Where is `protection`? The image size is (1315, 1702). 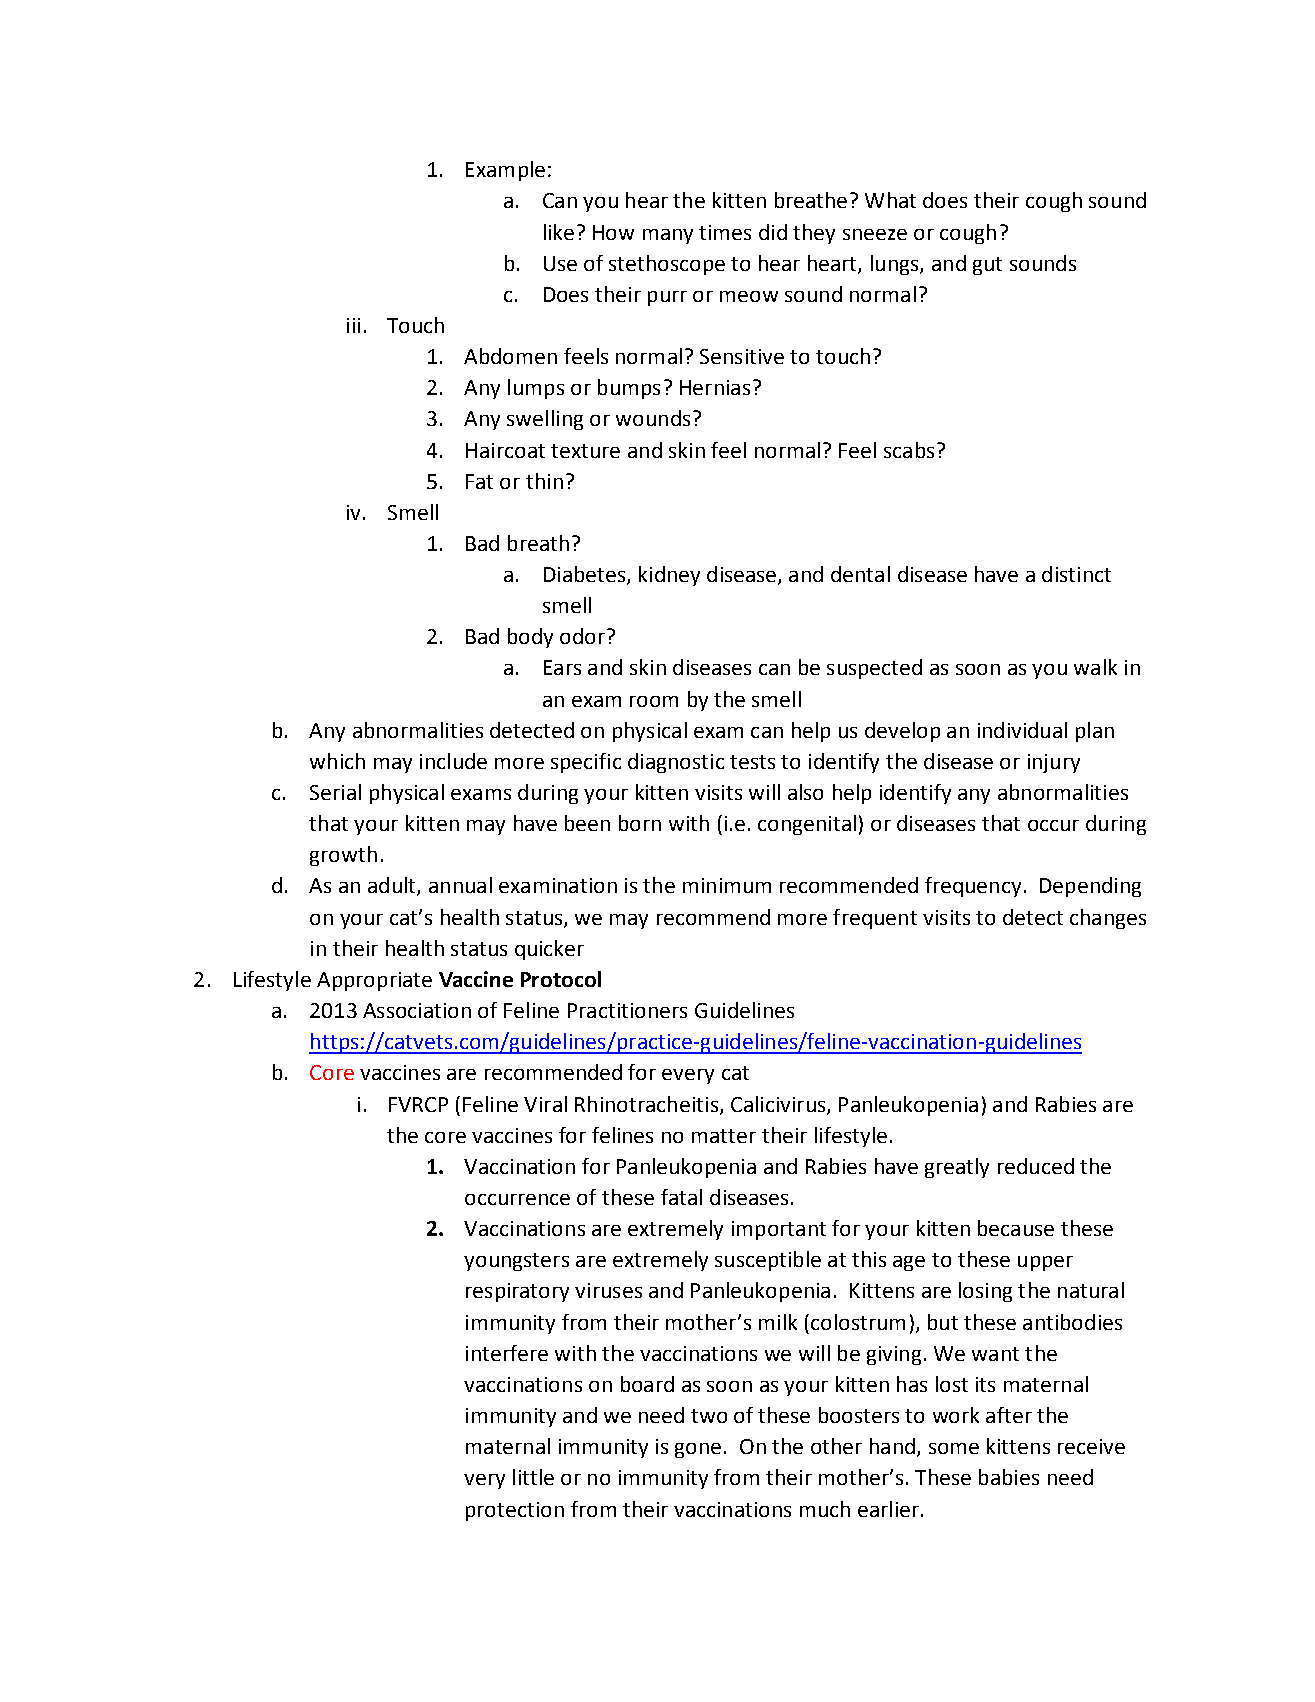 protection is located at coordinates (515, 1511).
